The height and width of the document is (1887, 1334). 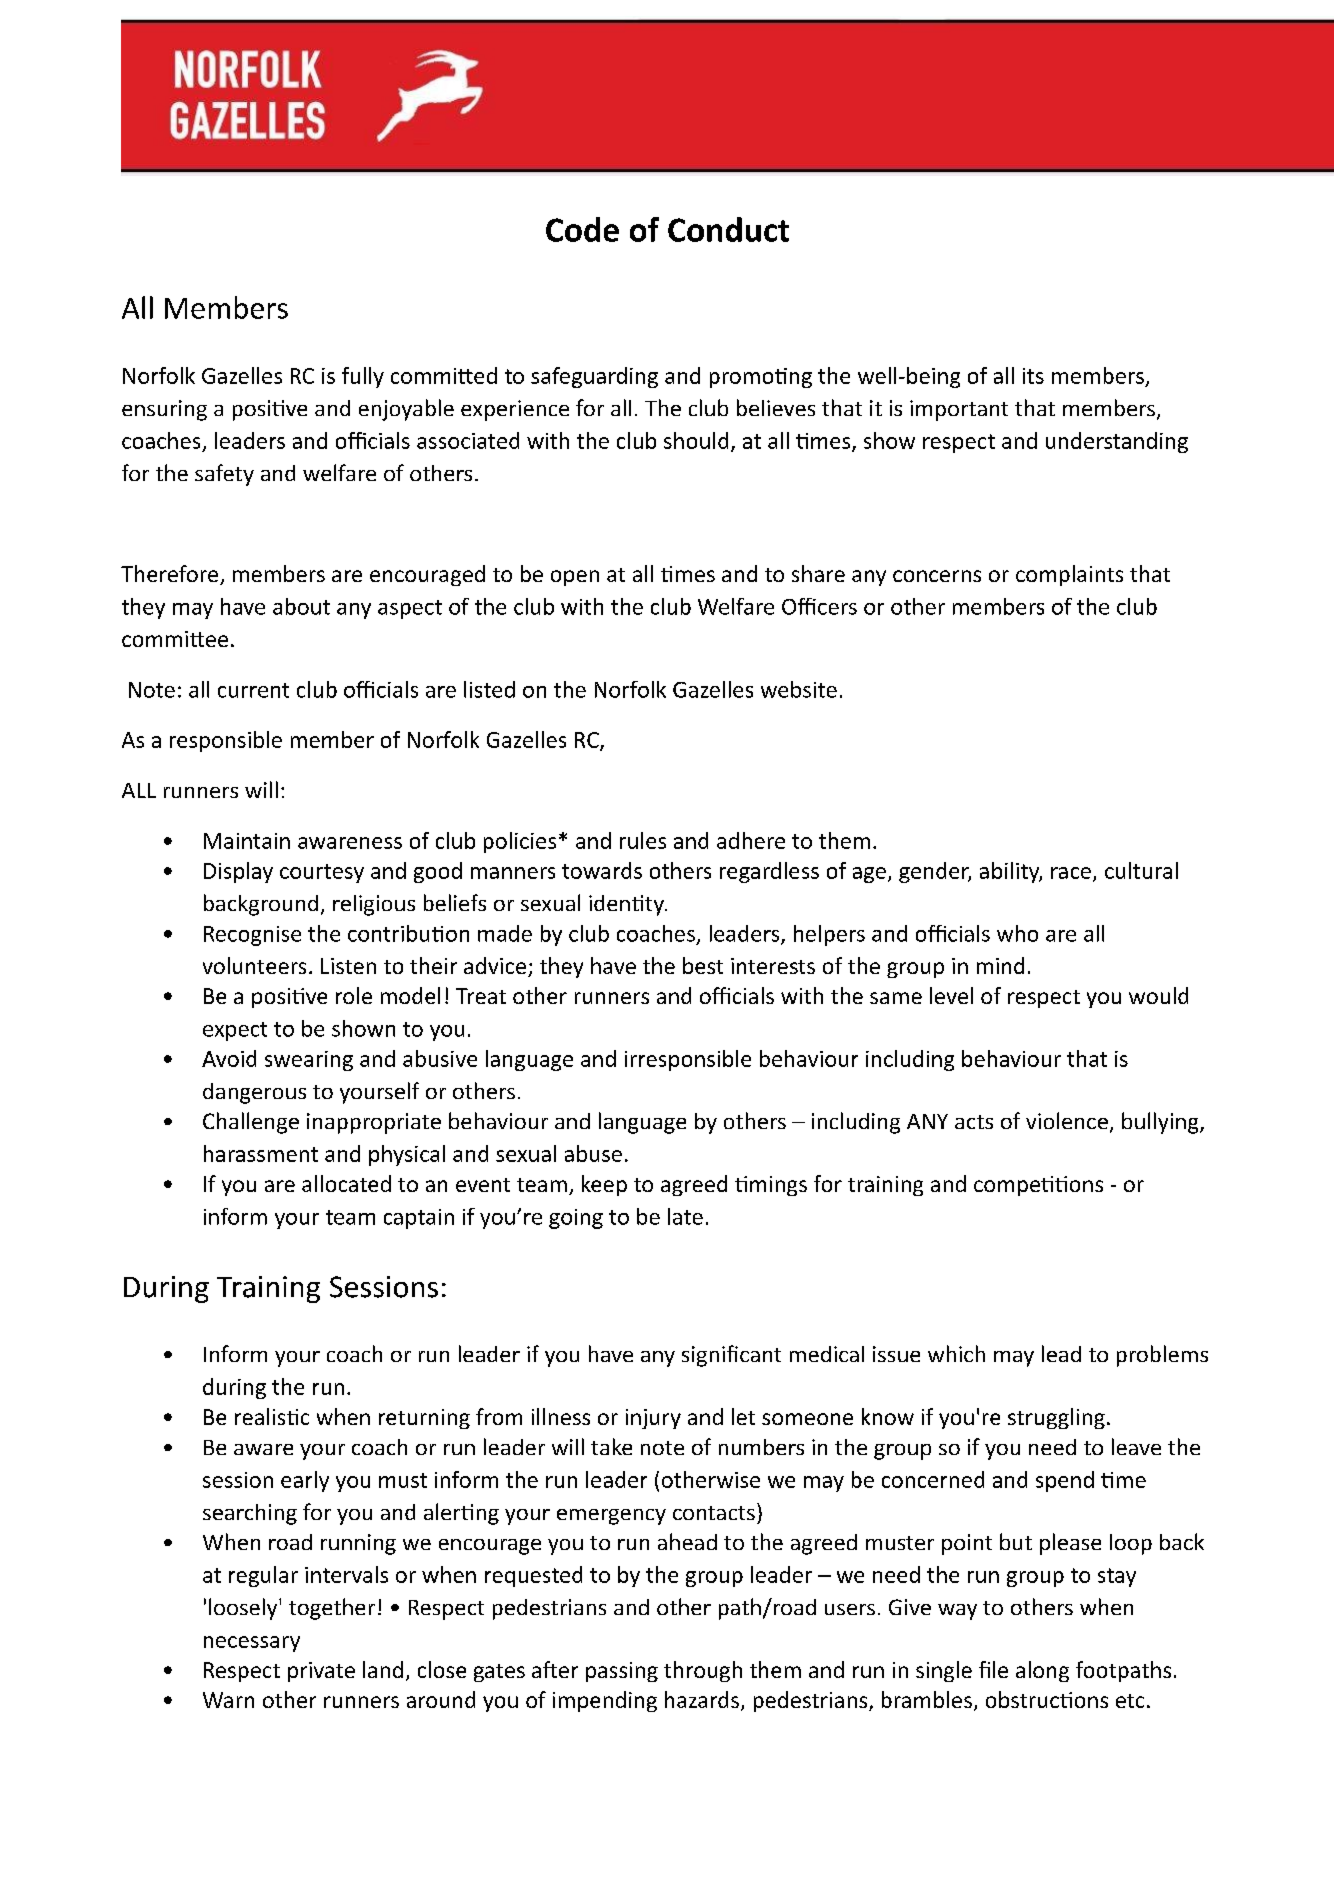 What do you see at coordinates (1033, 376) in the document?
I see `its` at bounding box center [1033, 376].
